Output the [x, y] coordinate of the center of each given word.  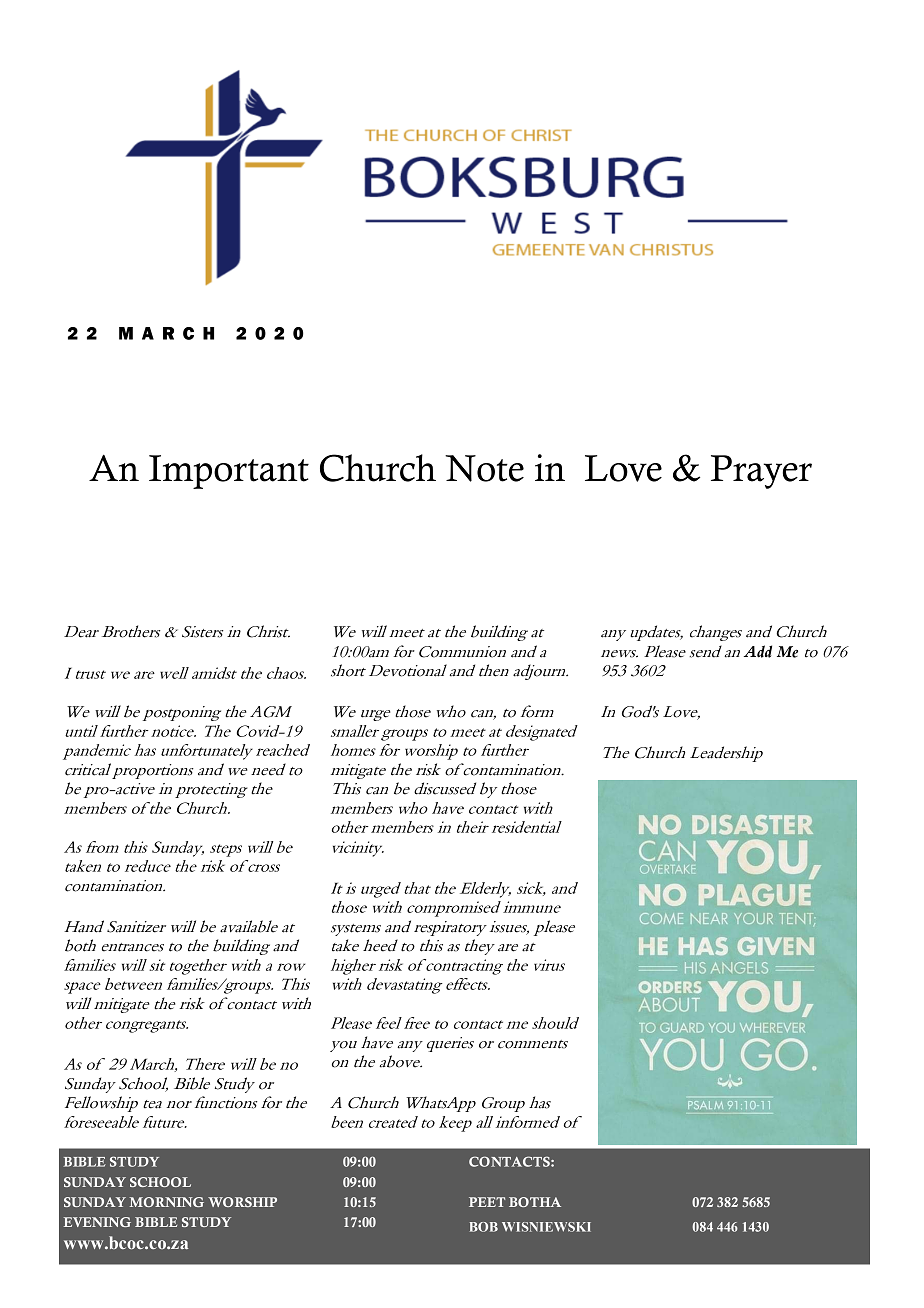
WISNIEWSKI [546, 1227]
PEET [487, 1202]
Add [758, 651]
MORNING [166, 1202]
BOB [483, 1227]
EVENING [97, 1222]
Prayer [761, 472]
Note [484, 468]
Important [229, 472]
